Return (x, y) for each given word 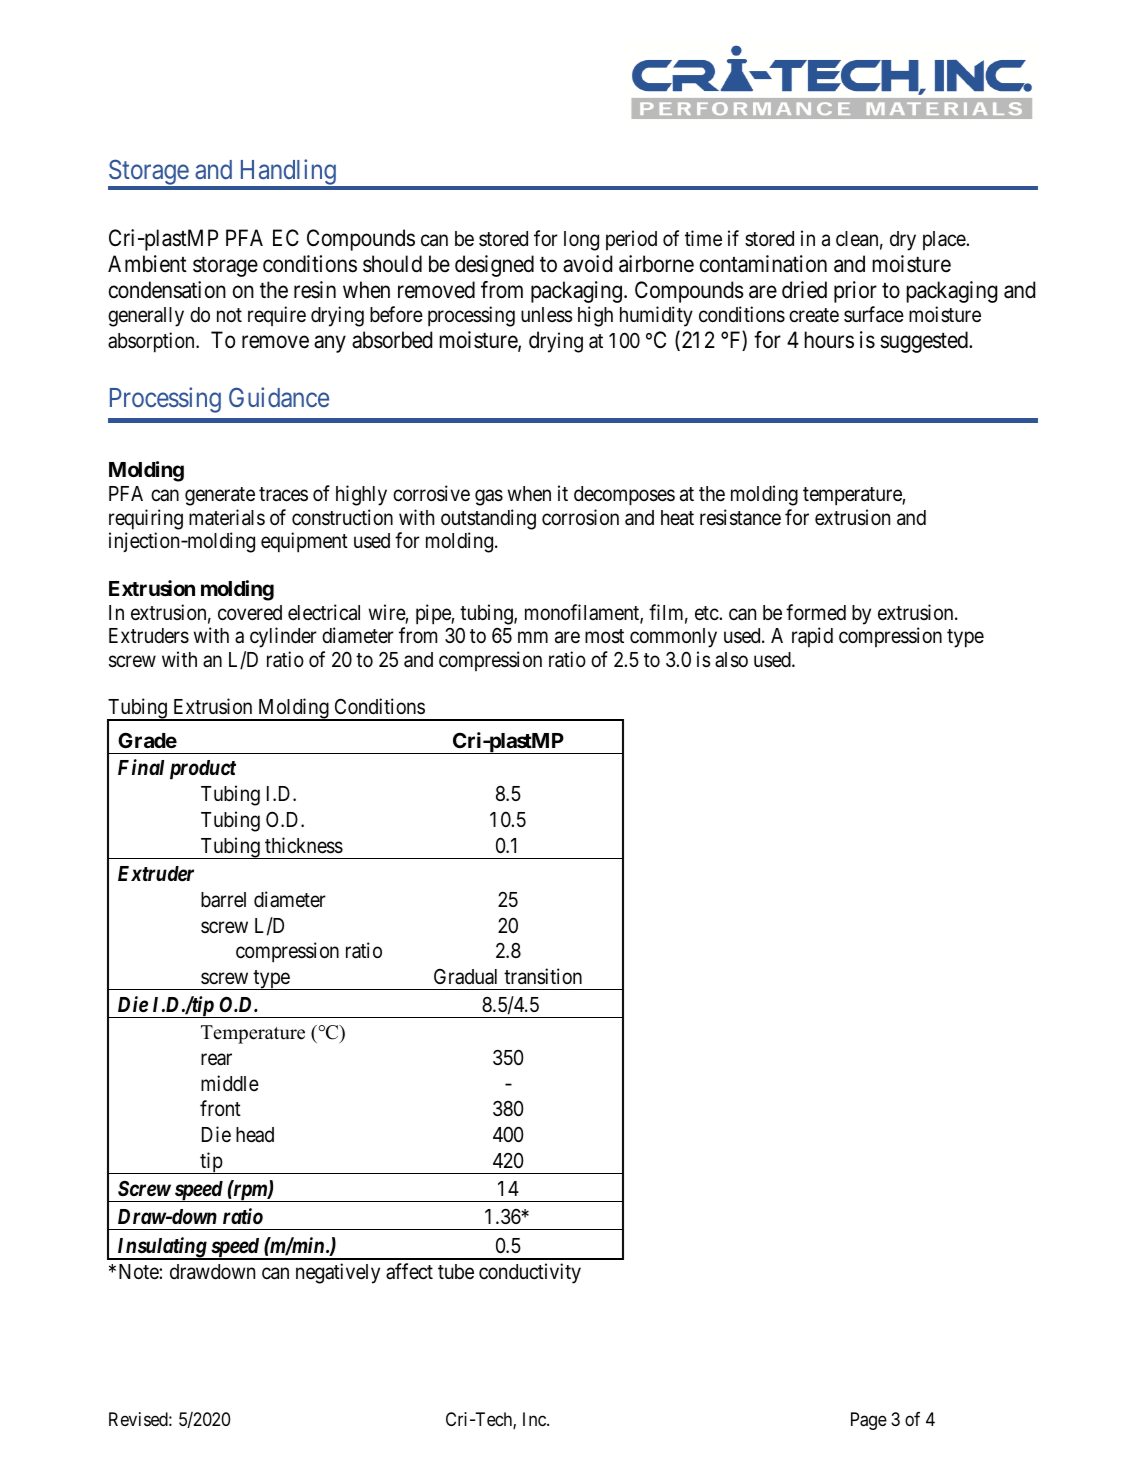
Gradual (465, 976)
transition (543, 976)
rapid (812, 637)
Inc (535, 1419)
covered (250, 613)
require (277, 316)
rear (216, 1059)
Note (139, 1272)
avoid (587, 264)
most (604, 636)
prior (855, 292)
